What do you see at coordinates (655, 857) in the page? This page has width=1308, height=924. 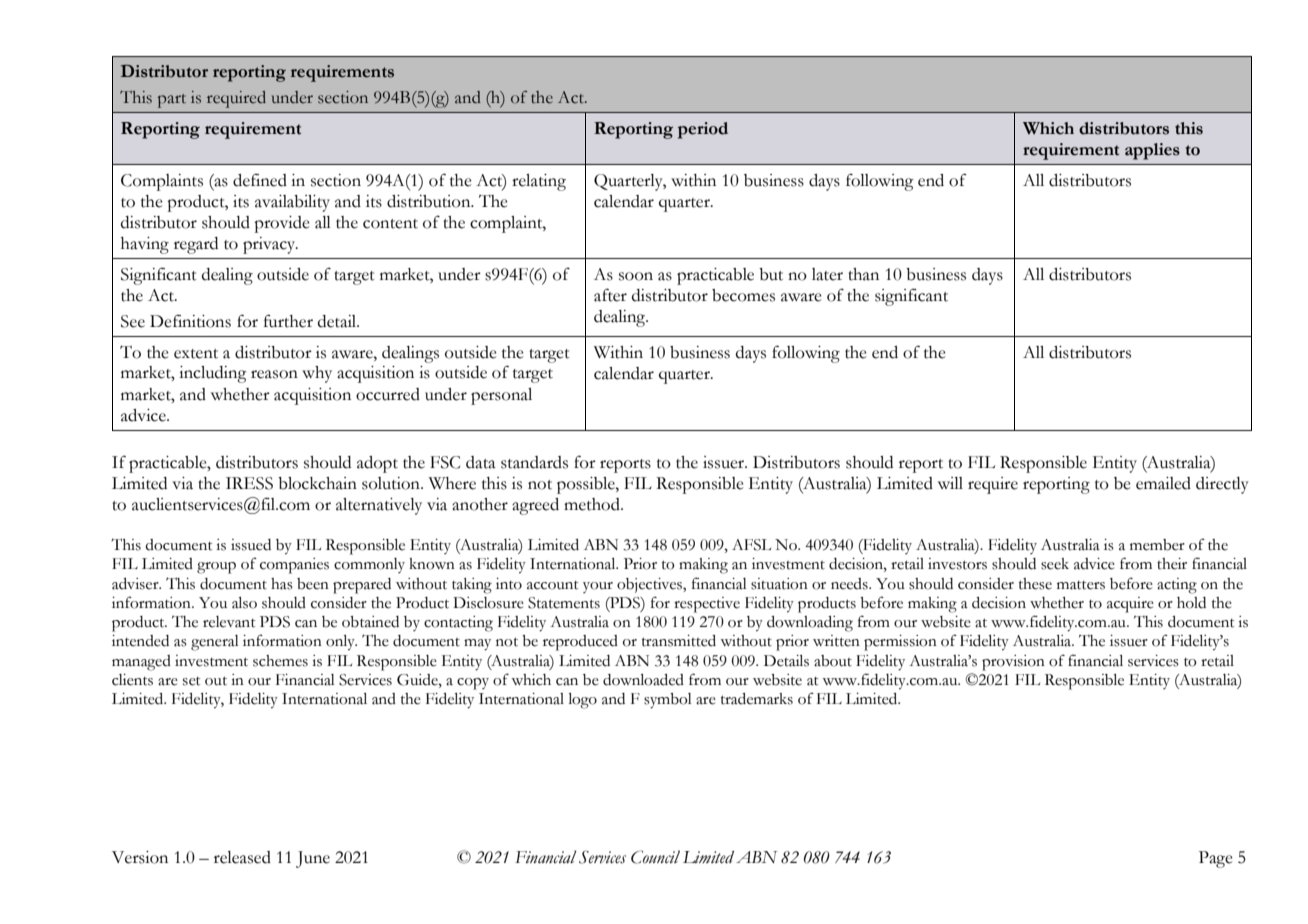 I see `Council` at bounding box center [655, 857].
